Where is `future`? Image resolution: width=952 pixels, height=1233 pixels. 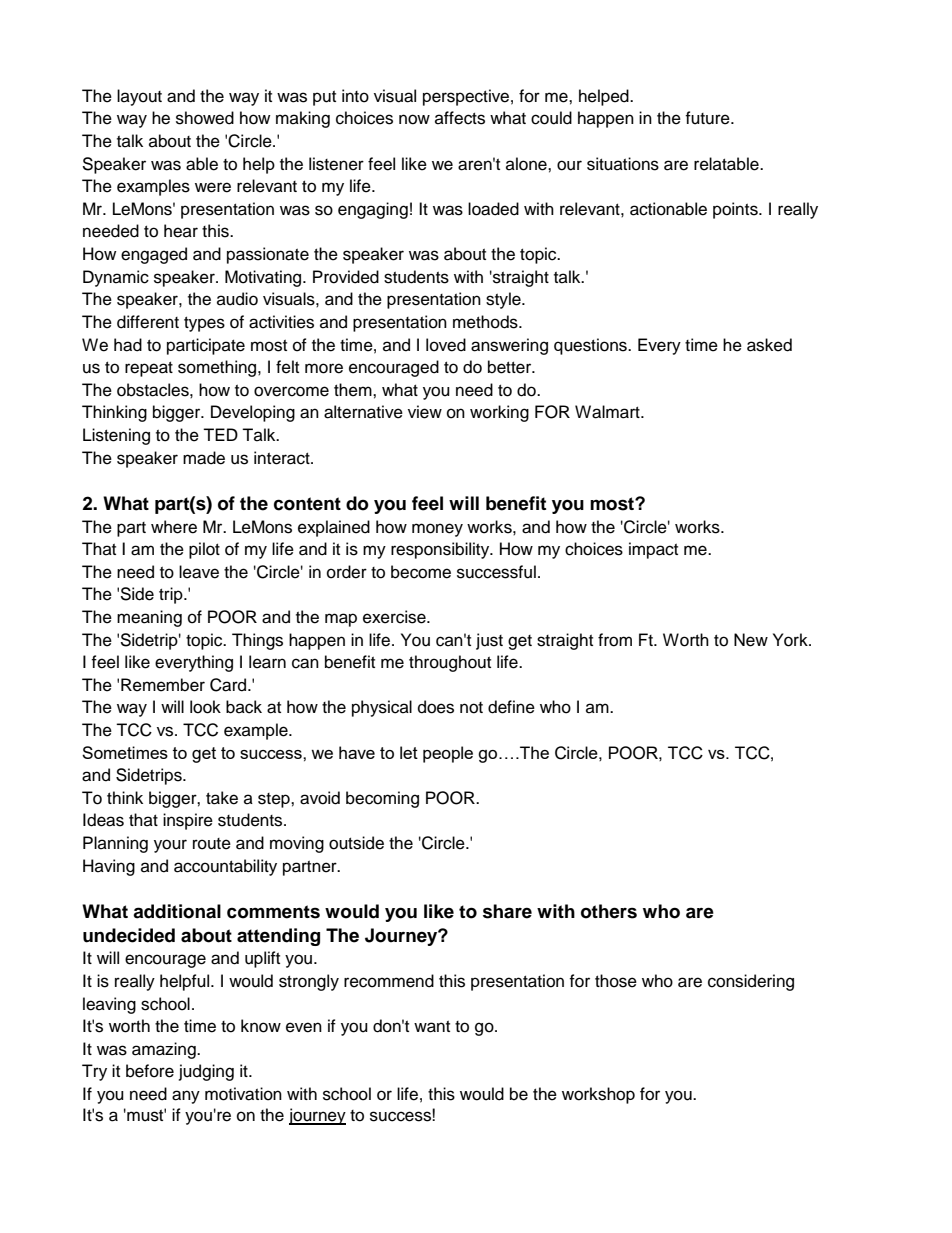
future is located at coordinates (708, 118).
